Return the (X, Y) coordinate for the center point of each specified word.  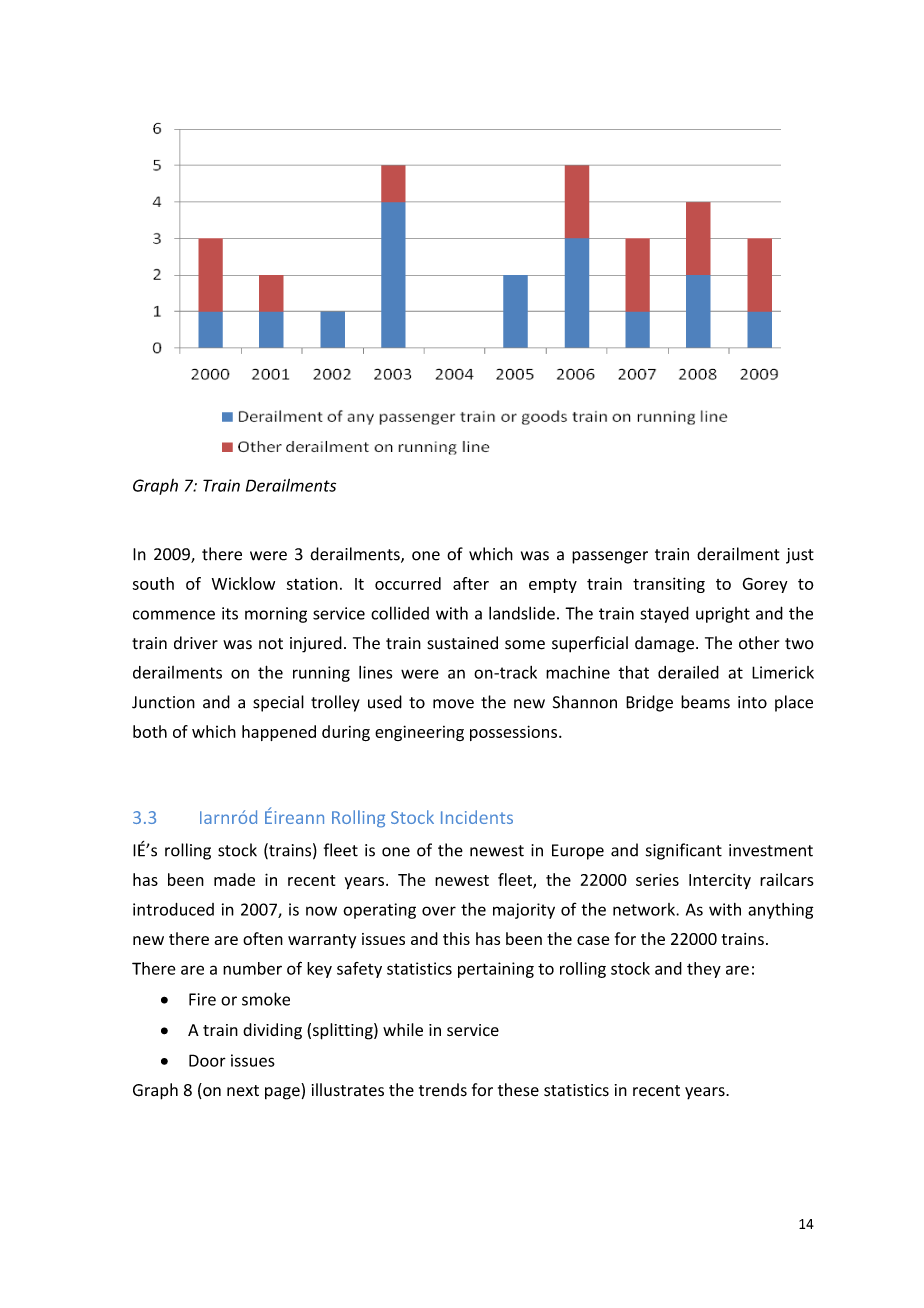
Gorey (765, 585)
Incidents (477, 817)
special (278, 703)
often (263, 938)
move (453, 704)
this (456, 938)
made (234, 879)
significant (684, 851)
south (153, 583)
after (471, 583)
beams (705, 702)
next (243, 1090)
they (704, 970)
